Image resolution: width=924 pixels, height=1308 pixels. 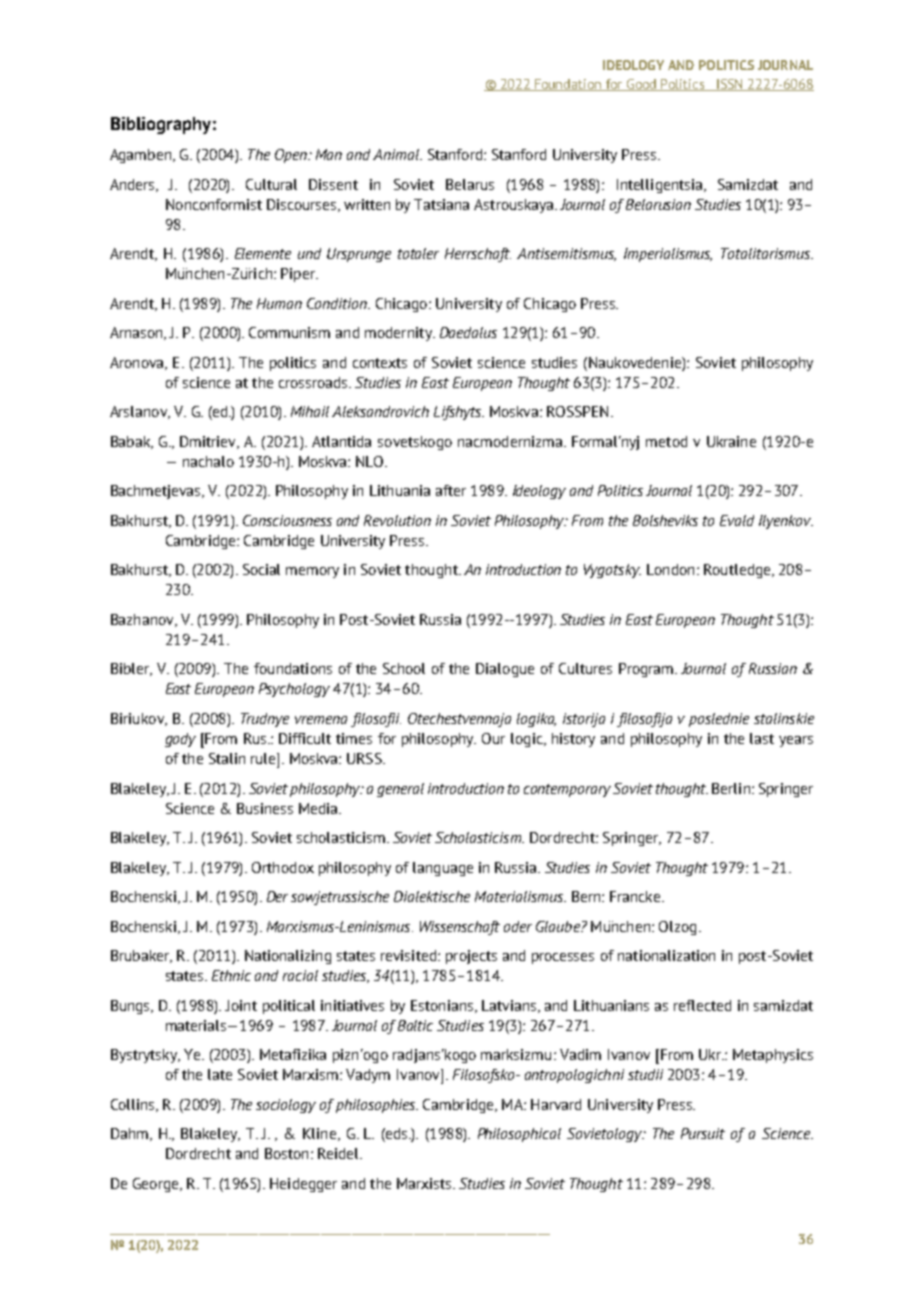 I want to click on Marxists, so click(x=425, y=1183).
